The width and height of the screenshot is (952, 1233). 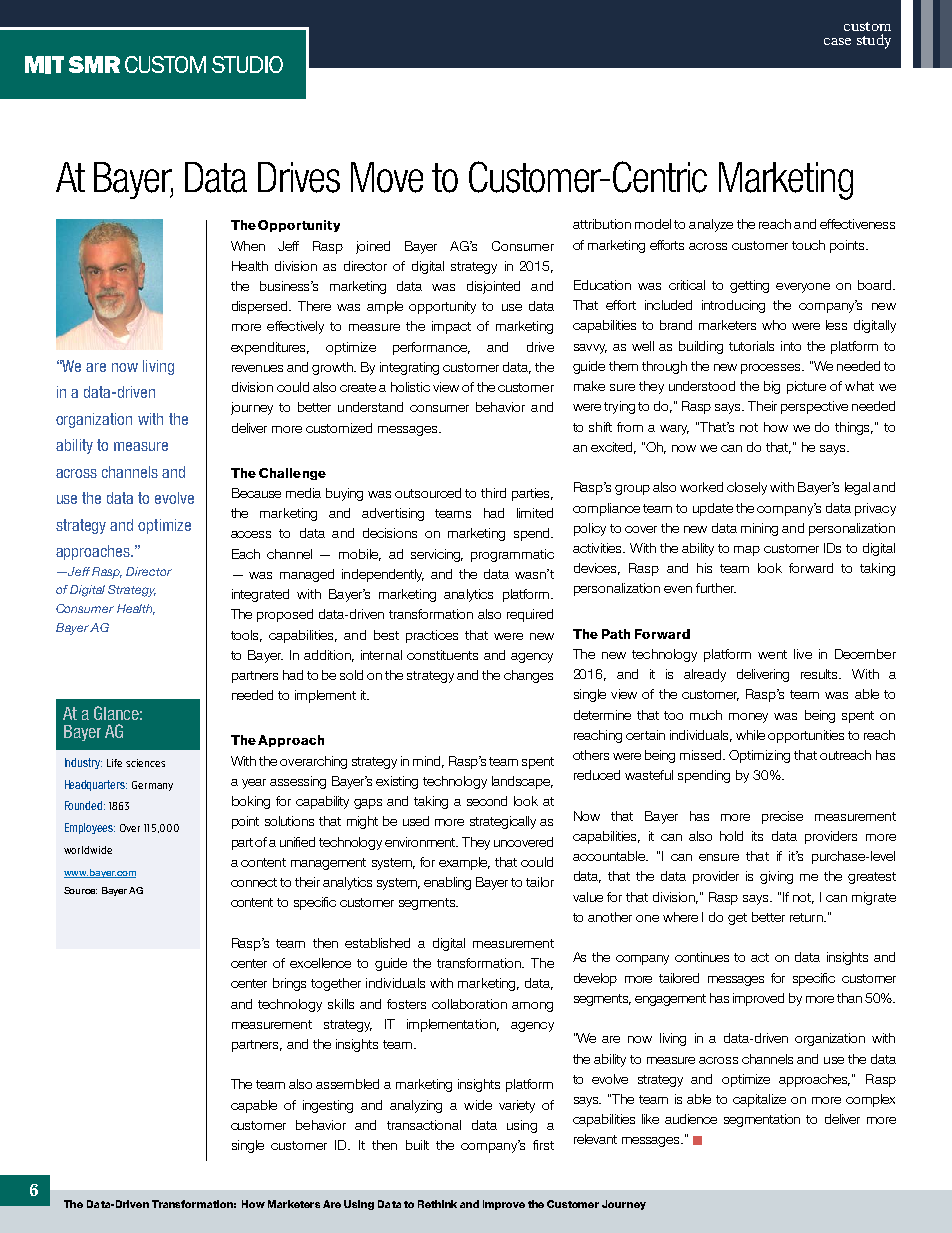 I want to click on further, so click(x=716, y=588).
